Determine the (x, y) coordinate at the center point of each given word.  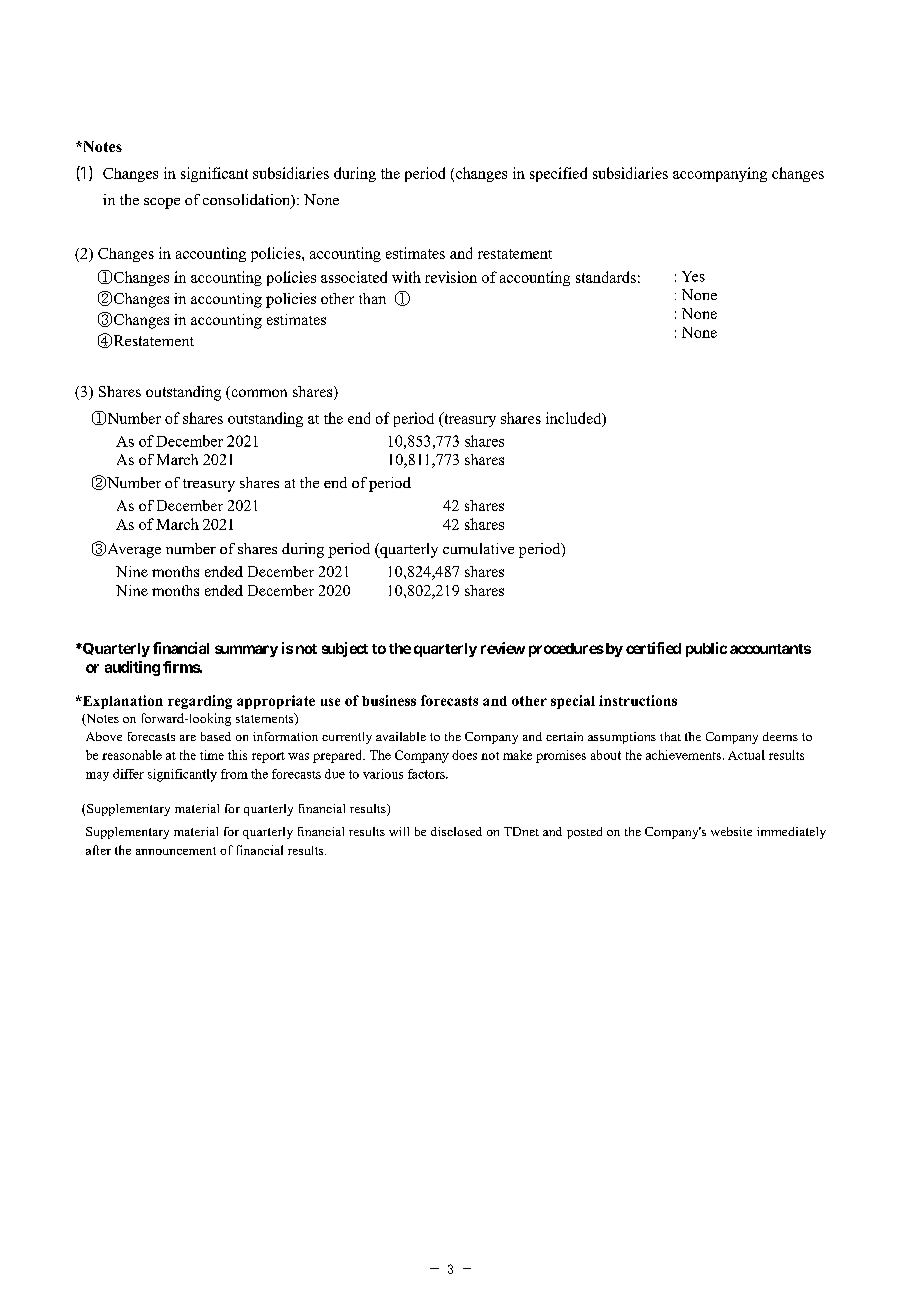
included (575, 419)
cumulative (478, 548)
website (731, 831)
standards (606, 277)
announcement (176, 851)
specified (558, 174)
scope (162, 203)
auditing (132, 668)
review (503, 648)
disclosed (456, 831)
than (372, 298)
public (706, 649)
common (258, 394)
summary (246, 651)
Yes (693, 276)
